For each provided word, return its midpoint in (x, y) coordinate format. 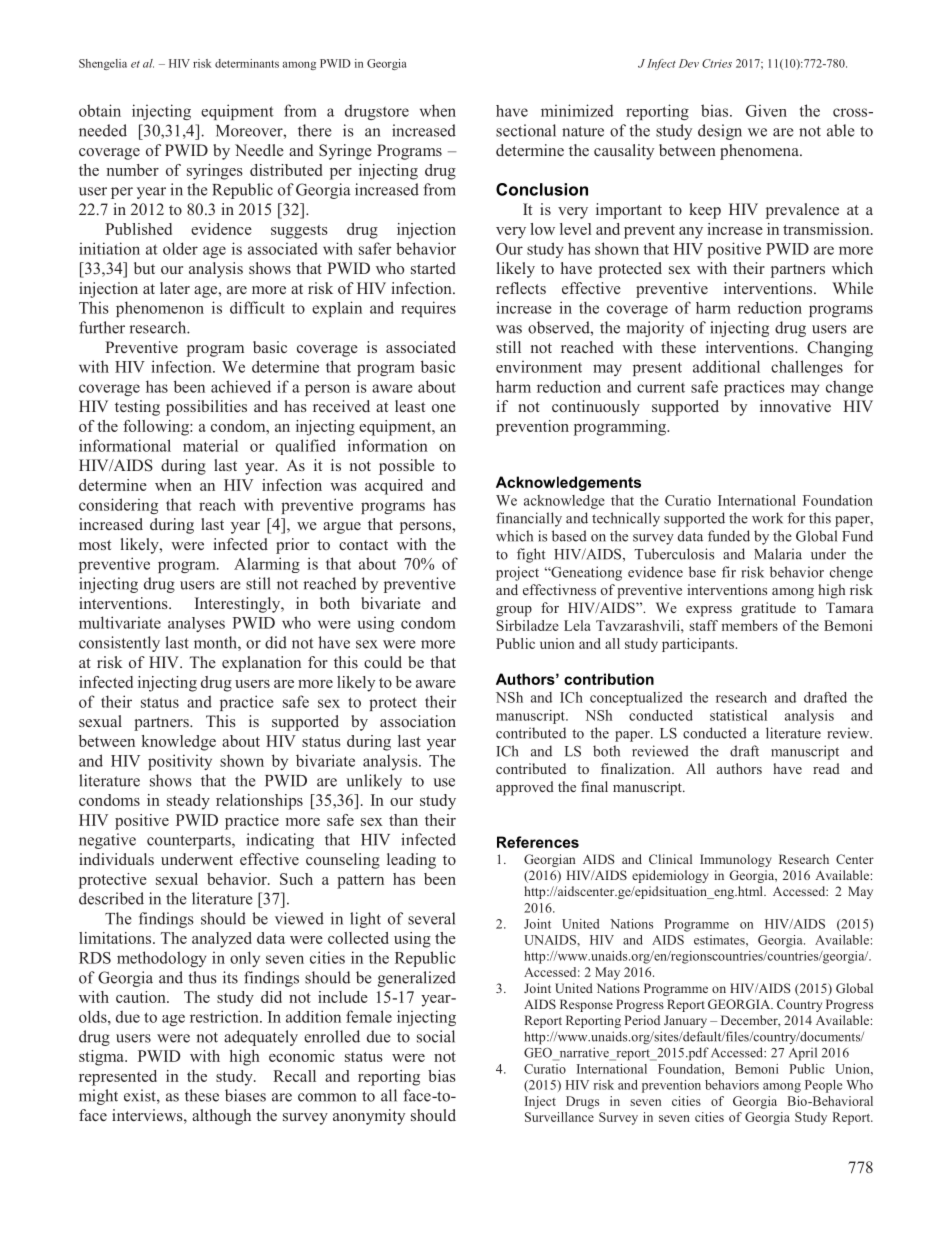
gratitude (768, 609)
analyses (196, 624)
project (517, 573)
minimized (577, 110)
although (221, 1117)
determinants (247, 63)
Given (766, 111)
